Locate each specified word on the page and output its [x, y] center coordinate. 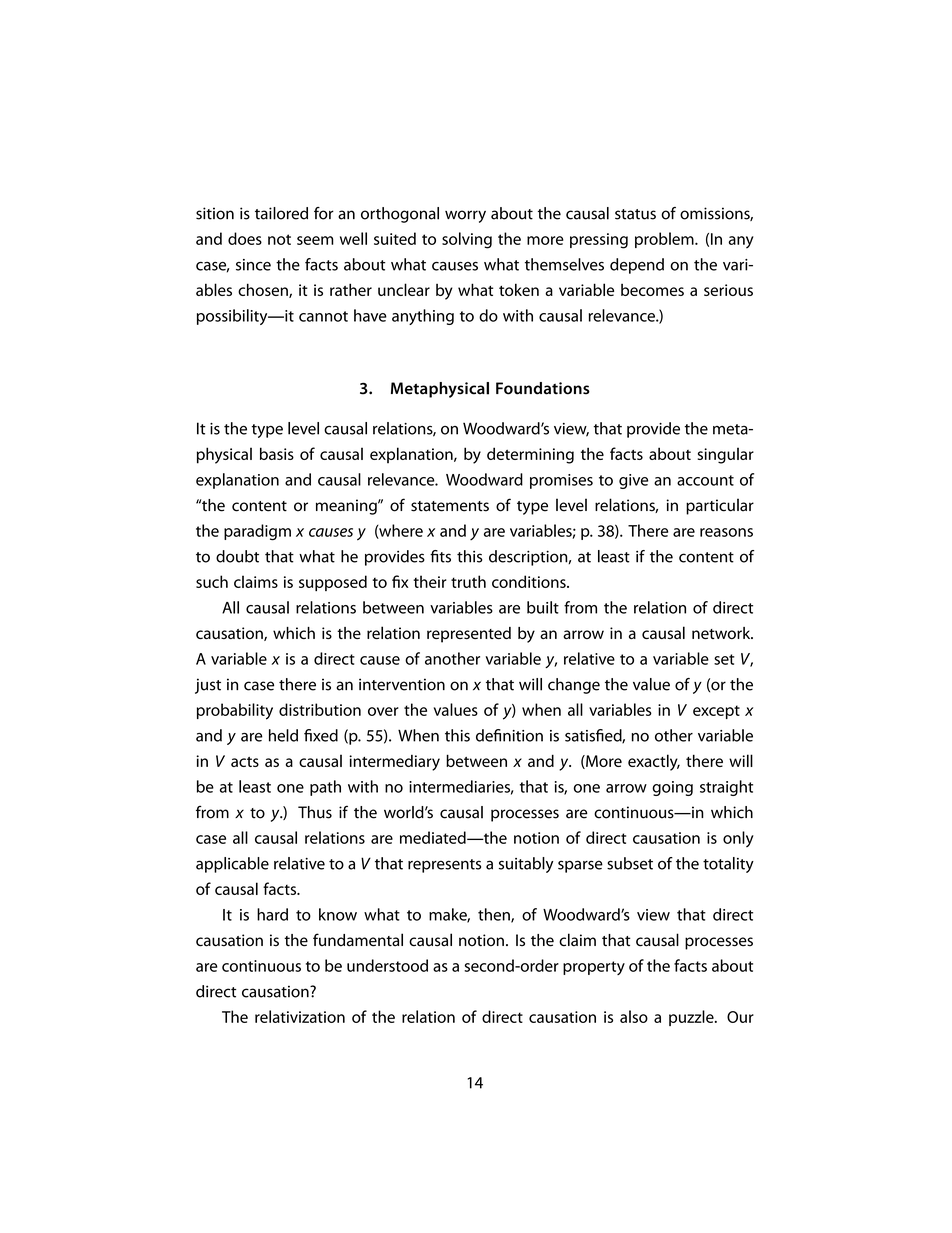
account [705, 480]
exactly [654, 762]
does [245, 238]
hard [272, 914]
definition [509, 735]
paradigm [257, 532]
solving [467, 240]
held [283, 735]
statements [450, 506]
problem [665, 240]
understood [387, 965]
